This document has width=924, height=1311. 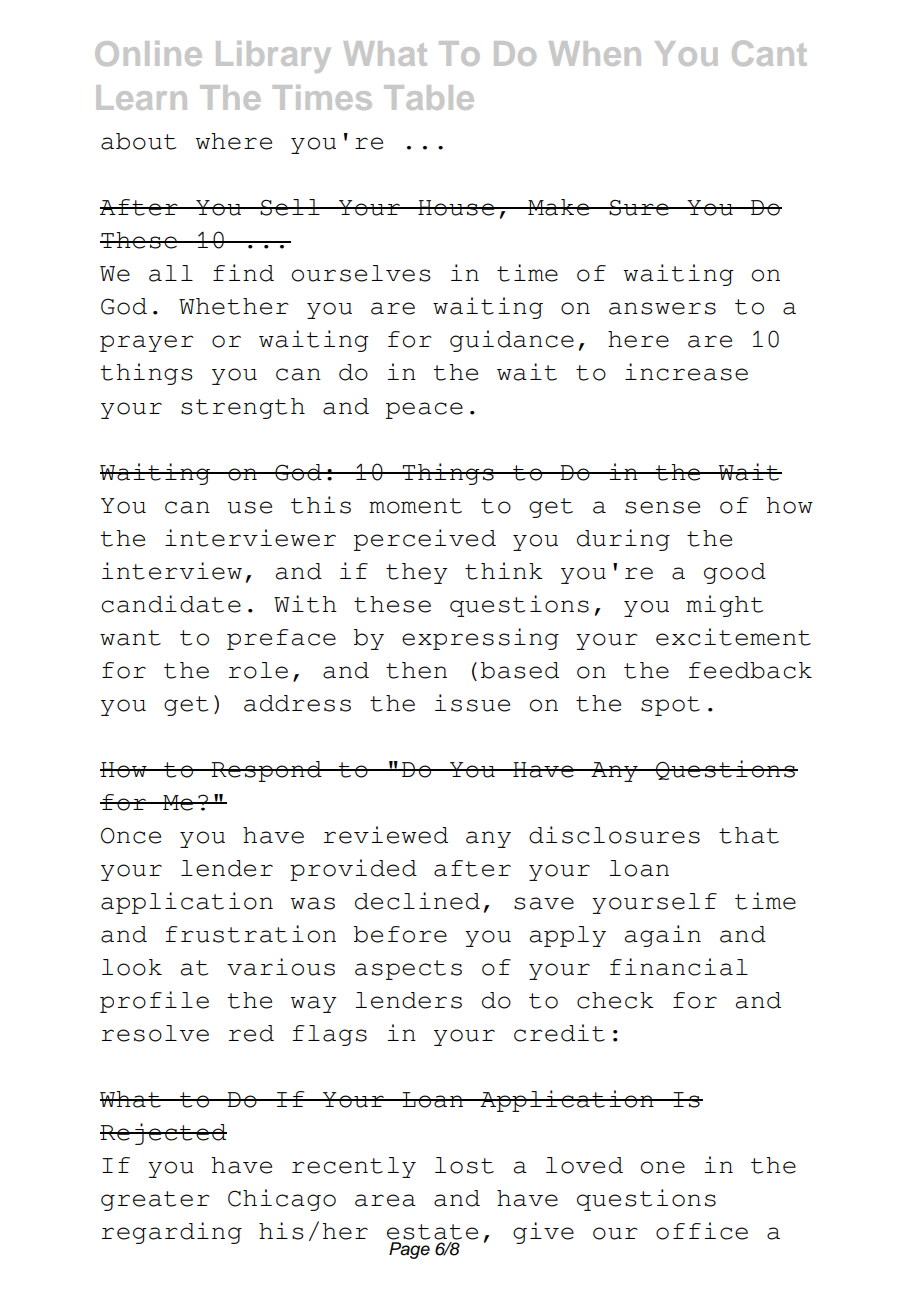 What do you see at coordinates (432, 1232) in the document?
I see `estate` at bounding box center [432, 1232].
